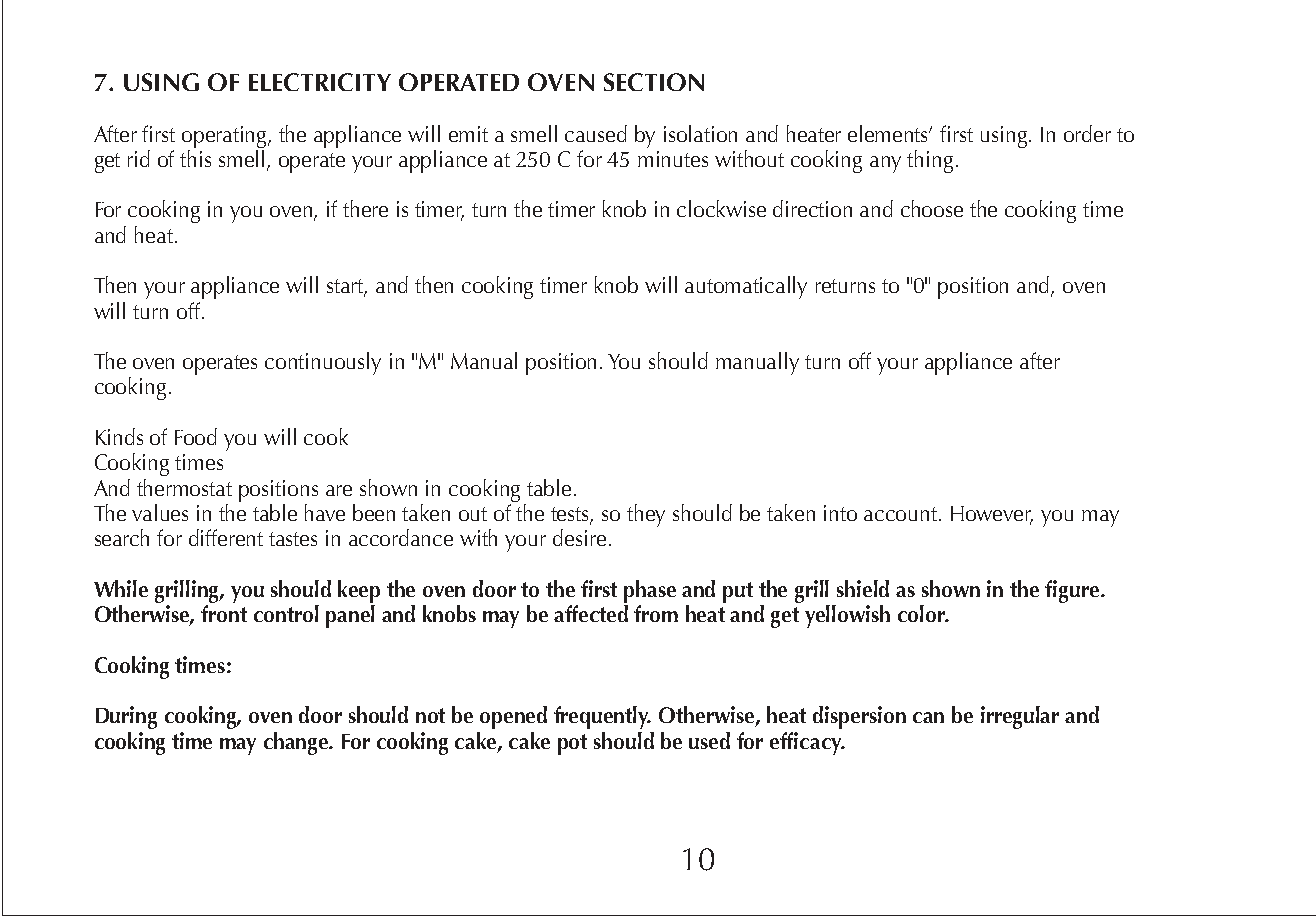 The height and width of the screenshot is (916, 1316). I want to click on ELECTRICITY, so click(320, 82).
